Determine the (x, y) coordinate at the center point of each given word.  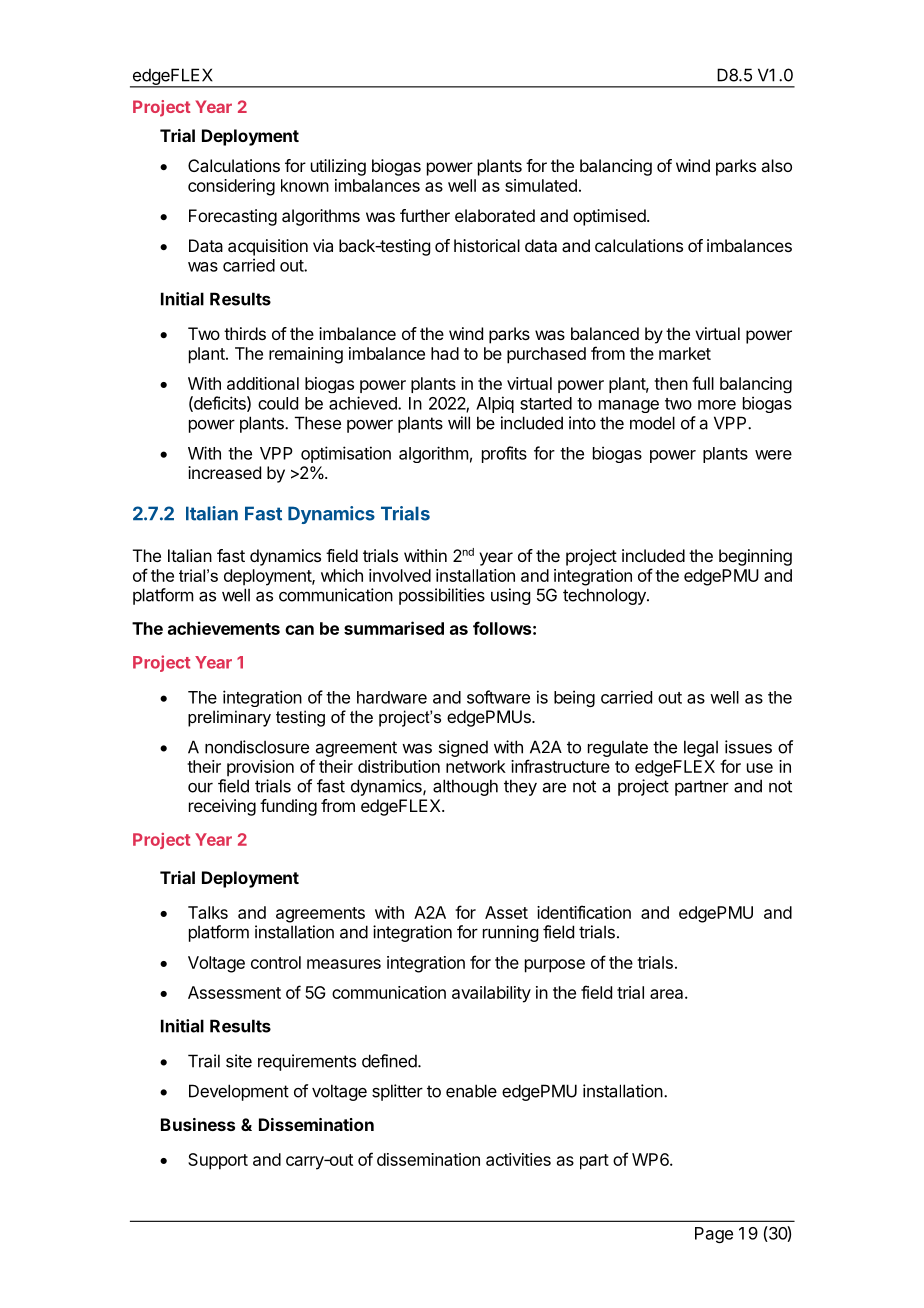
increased (224, 472)
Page (714, 1235)
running (510, 933)
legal (701, 748)
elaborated (495, 215)
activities (518, 1159)
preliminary (229, 718)
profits (504, 454)
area (668, 994)
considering (231, 187)
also (776, 165)
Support (218, 1161)
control (276, 962)
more (717, 405)
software (498, 697)
